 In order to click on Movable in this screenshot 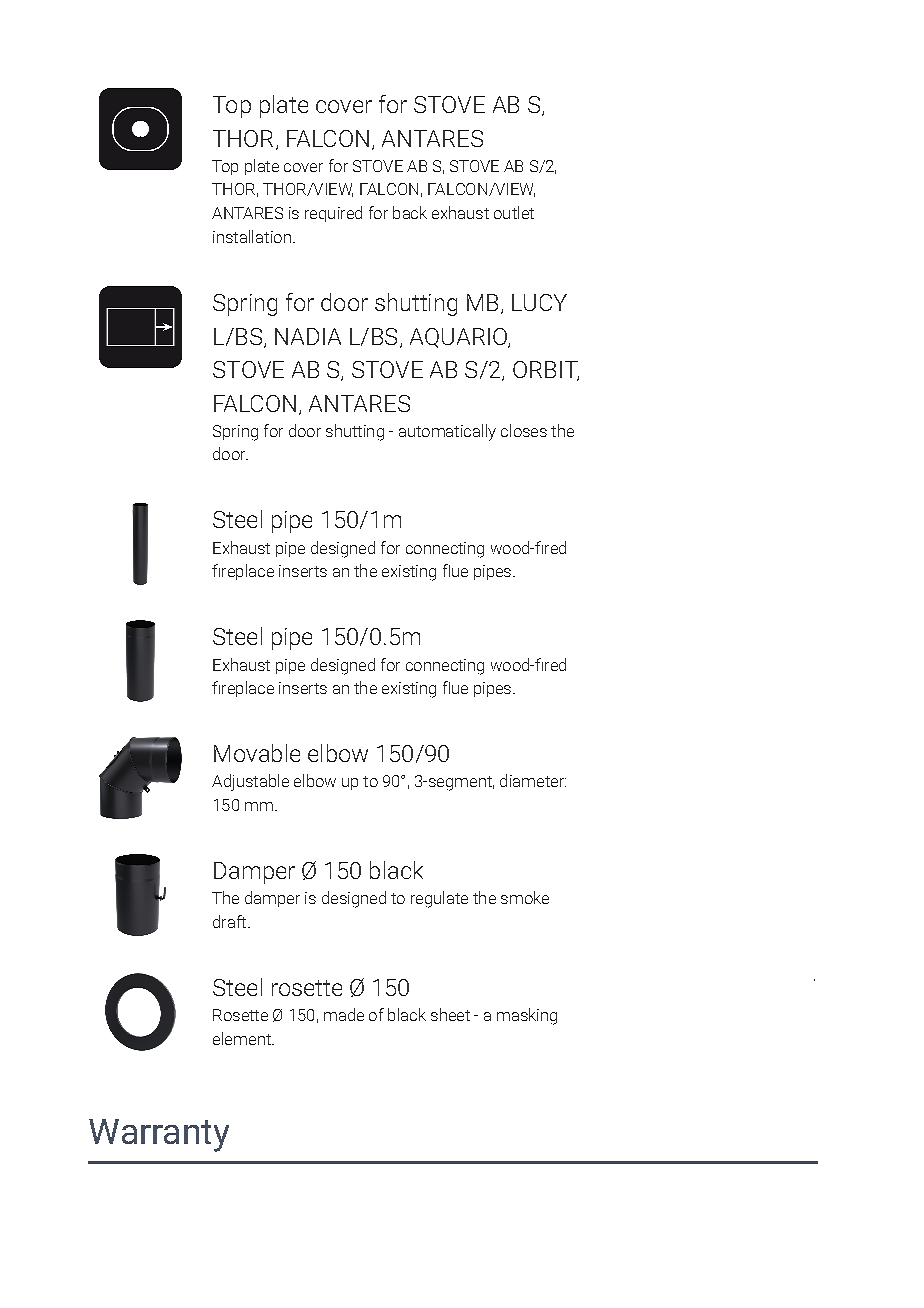, I will do `click(257, 753)`.
